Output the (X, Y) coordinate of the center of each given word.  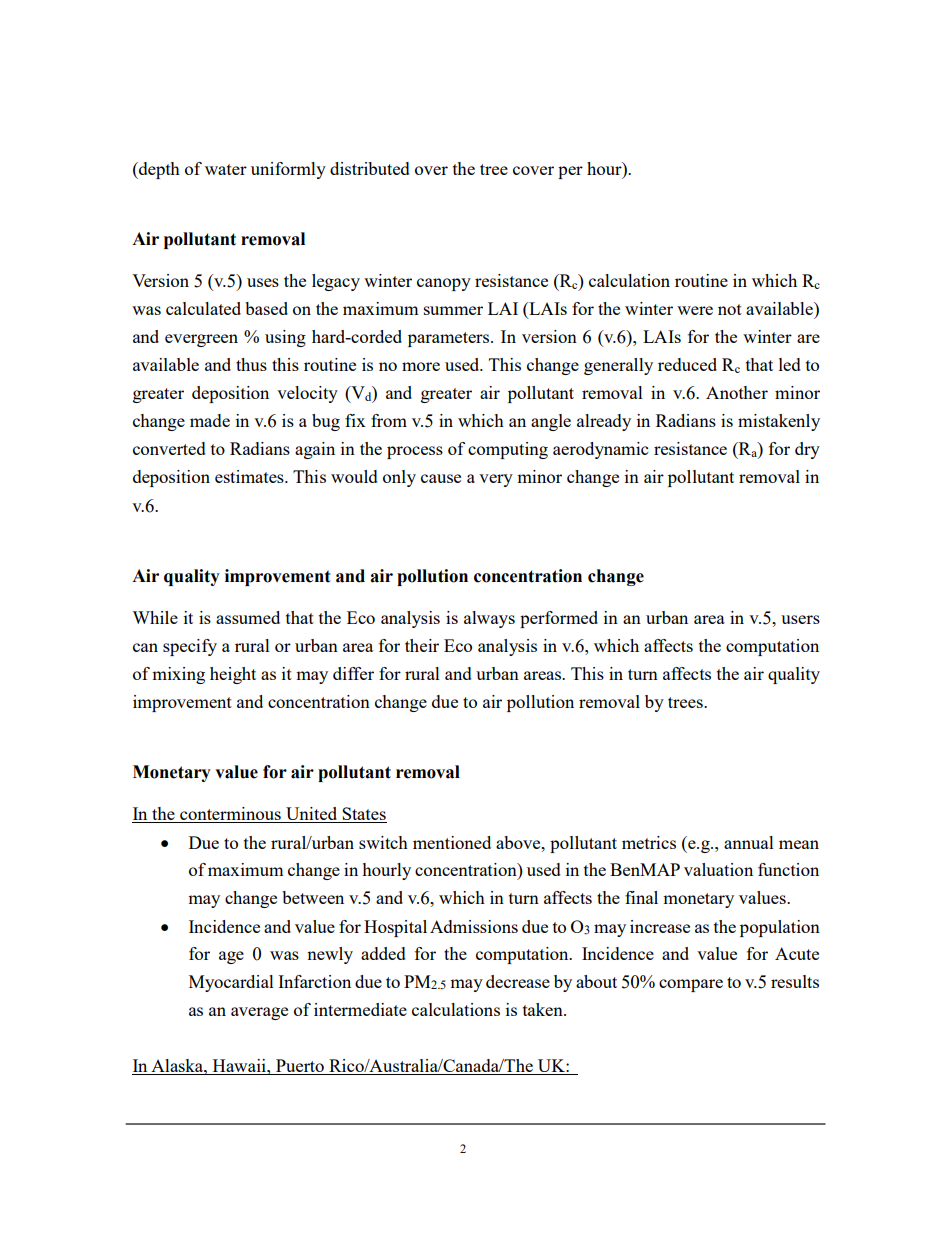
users (800, 619)
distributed (370, 168)
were (695, 310)
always (489, 619)
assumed (248, 617)
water (226, 169)
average (259, 1013)
